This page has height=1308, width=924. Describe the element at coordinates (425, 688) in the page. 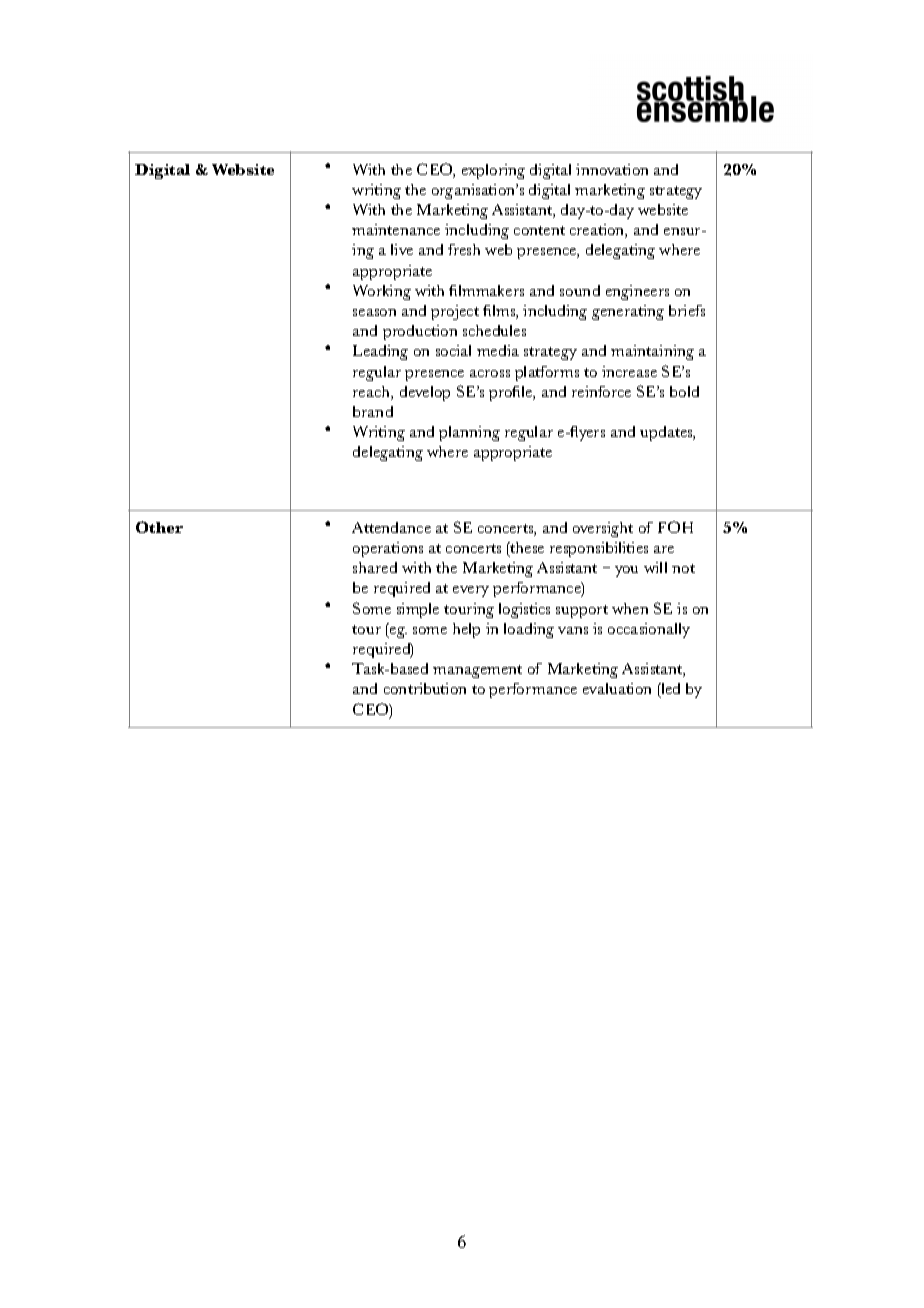

I see `contribution` at that location.
